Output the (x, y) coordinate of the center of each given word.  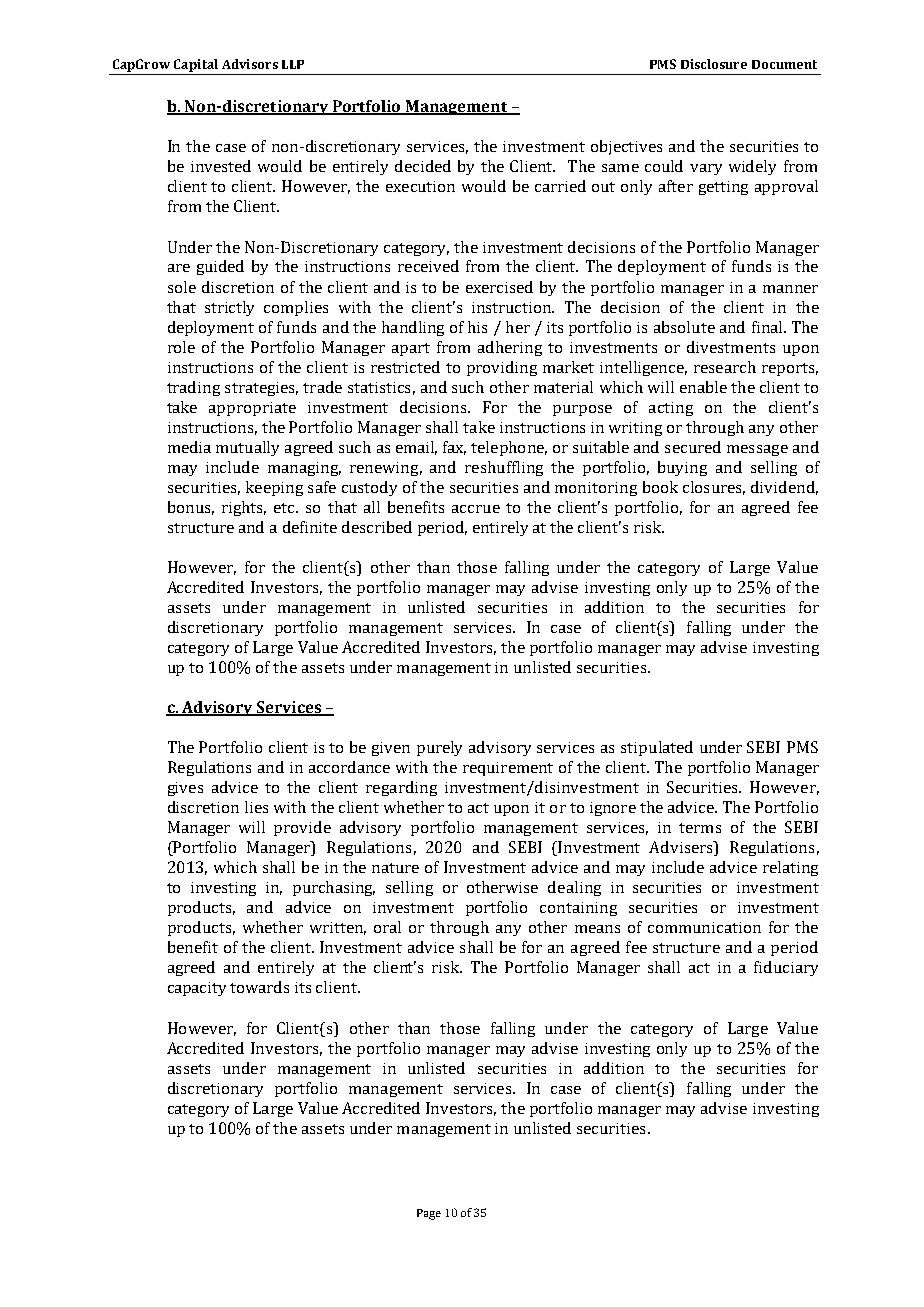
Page (429, 1214)
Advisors (250, 64)
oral (387, 927)
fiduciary (786, 968)
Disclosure (714, 64)
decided (423, 166)
